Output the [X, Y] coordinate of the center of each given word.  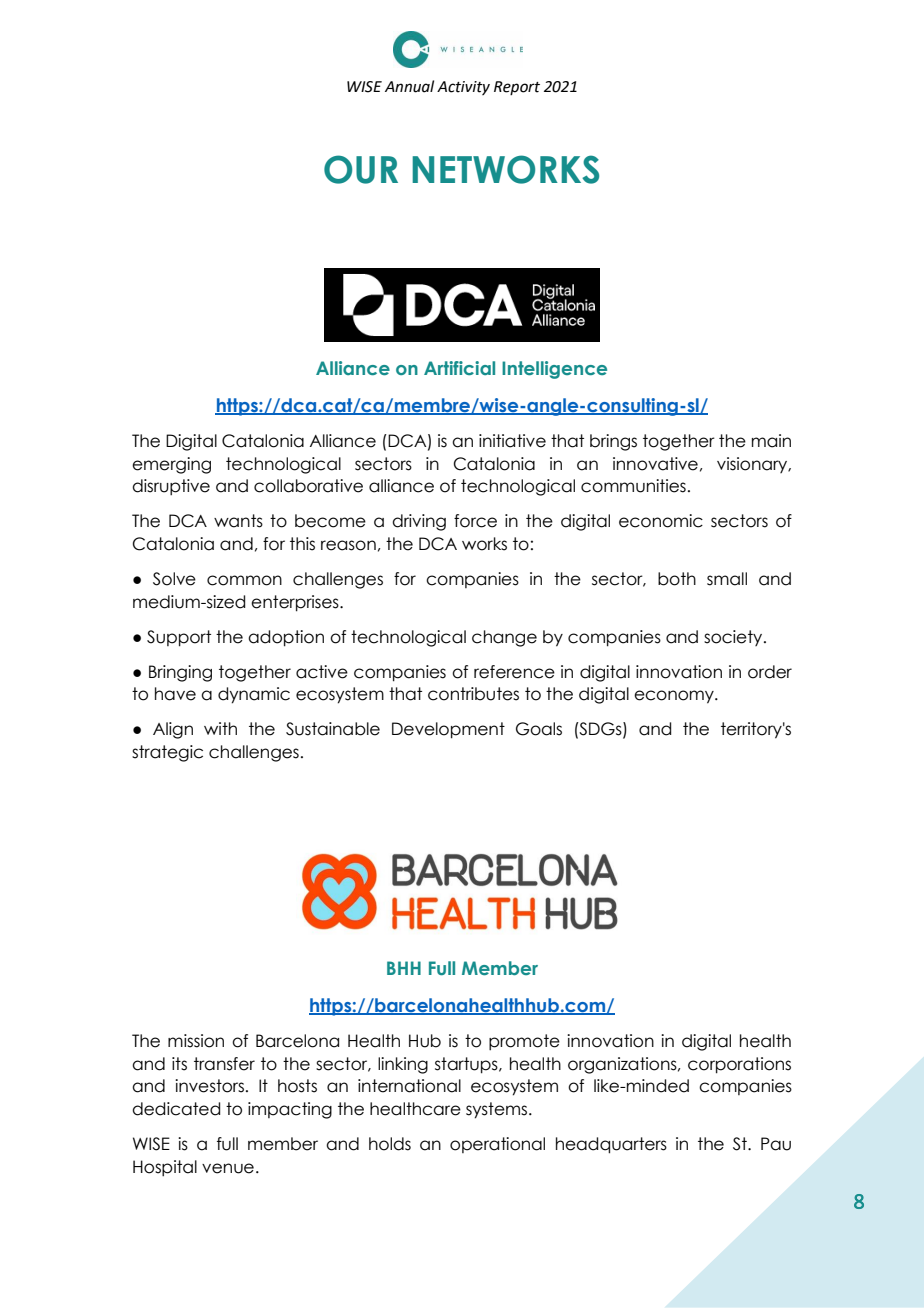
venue [228, 1168]
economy [675, 697]
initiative [512, 441]
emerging [171, 465]
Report [517, 88]
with [220, 728]
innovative [655, 464]
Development [448, 730]
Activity [463, 88]
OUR [361, 169]
